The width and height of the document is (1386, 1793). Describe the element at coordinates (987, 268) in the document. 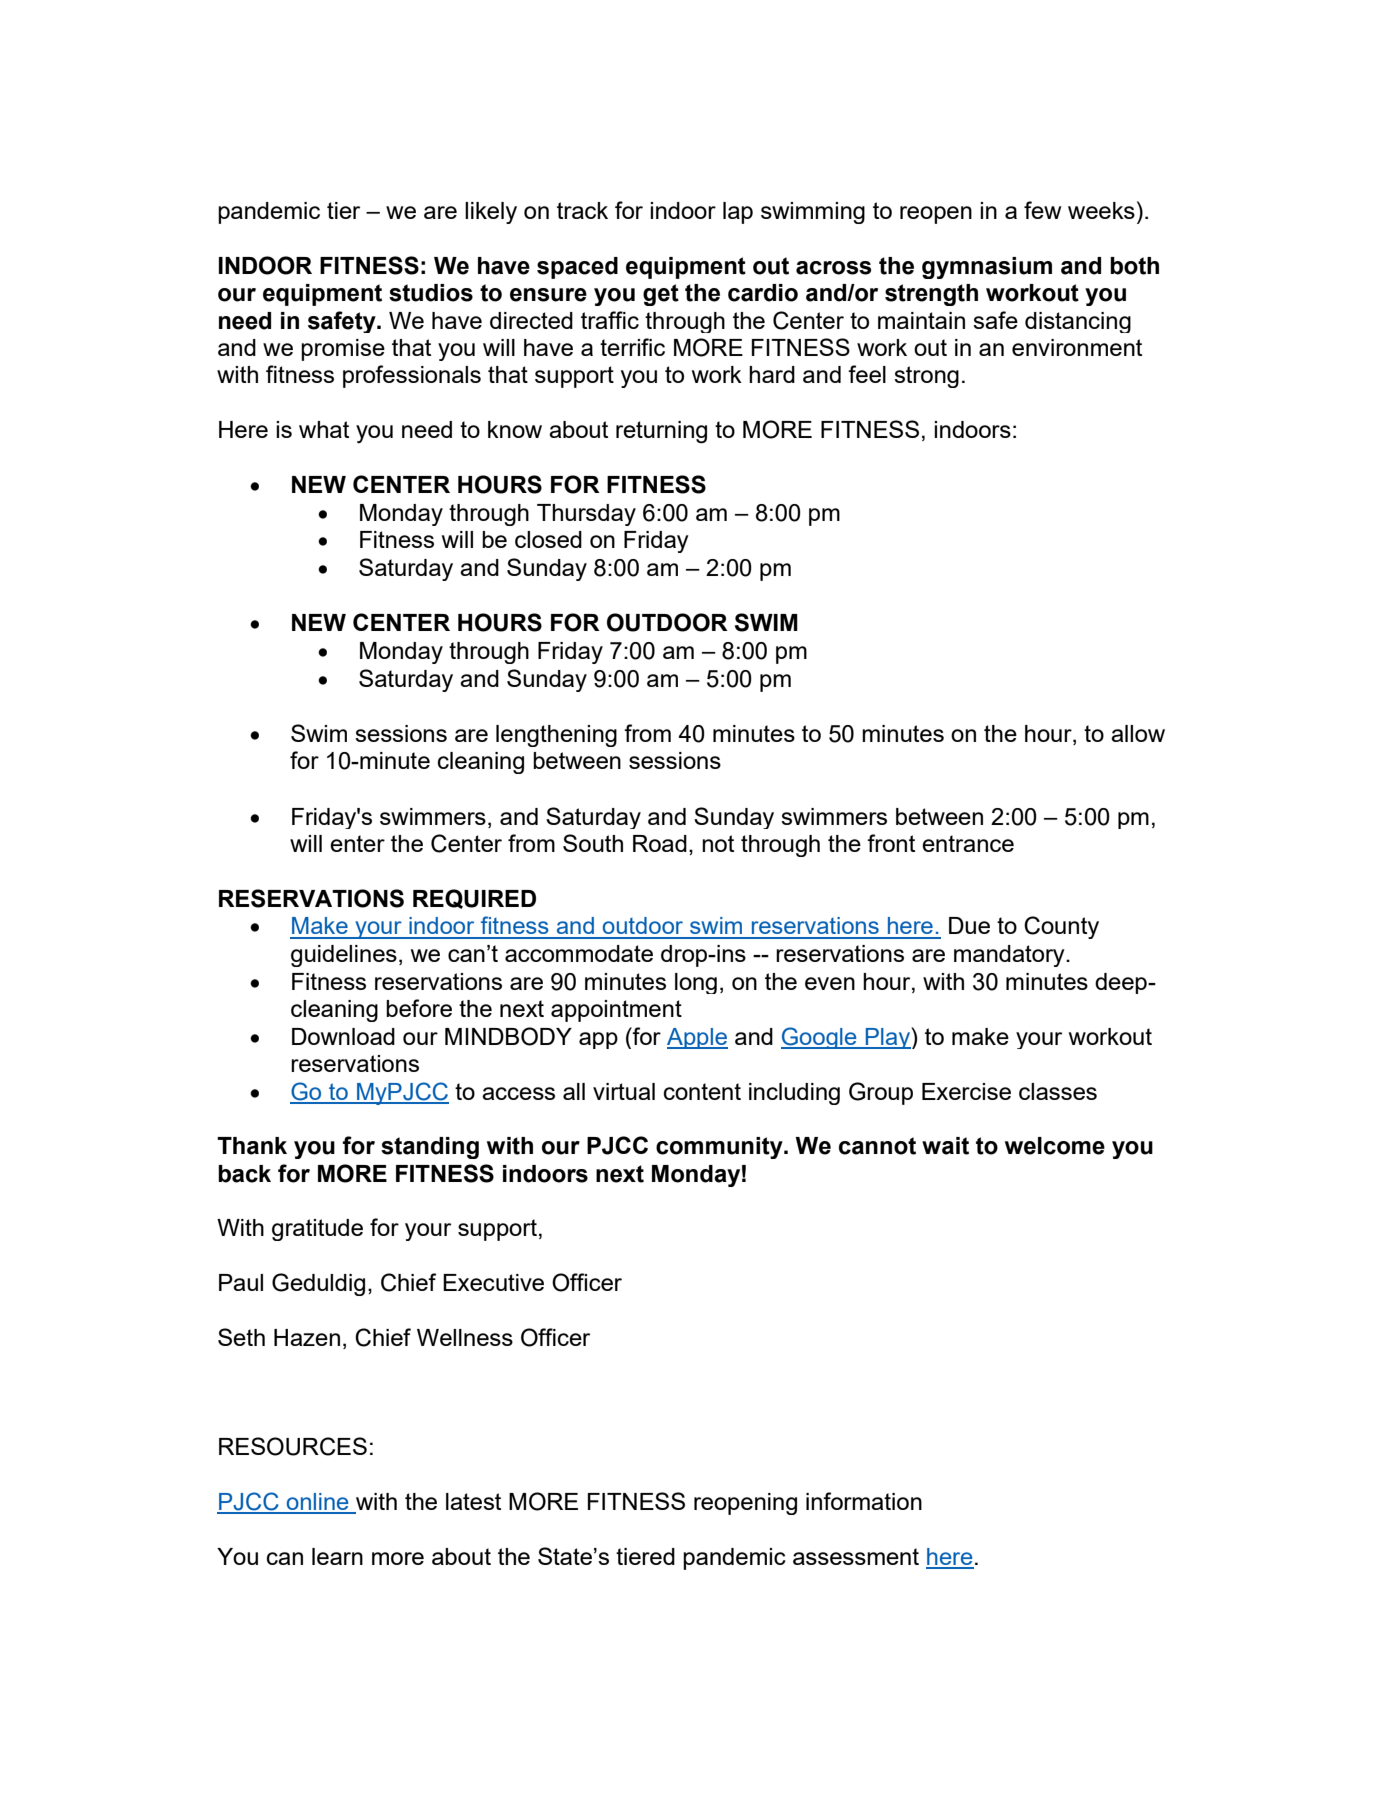

I see `gymnasium` at that location.
